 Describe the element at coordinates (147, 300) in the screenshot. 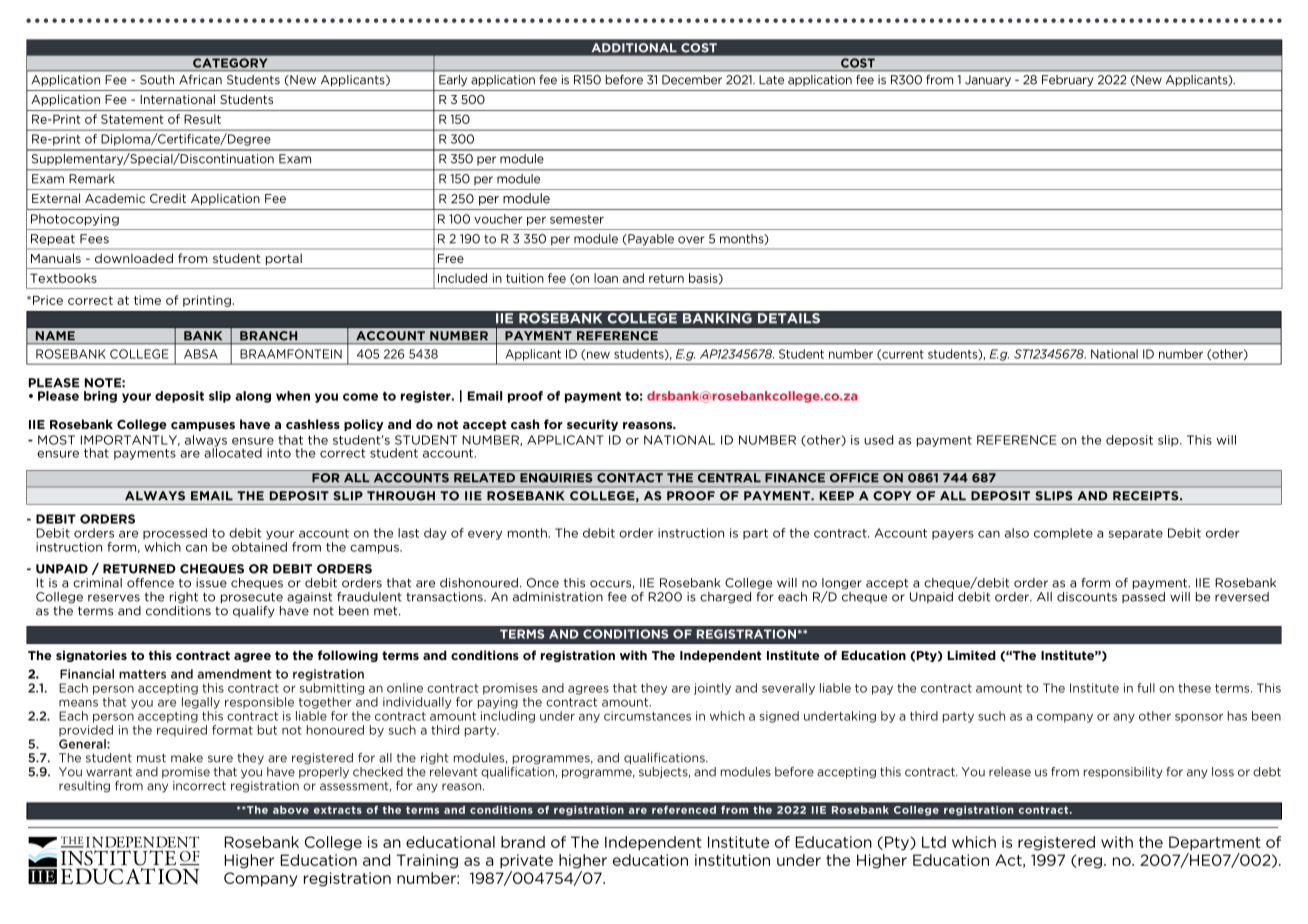

I see `time` at that location.
